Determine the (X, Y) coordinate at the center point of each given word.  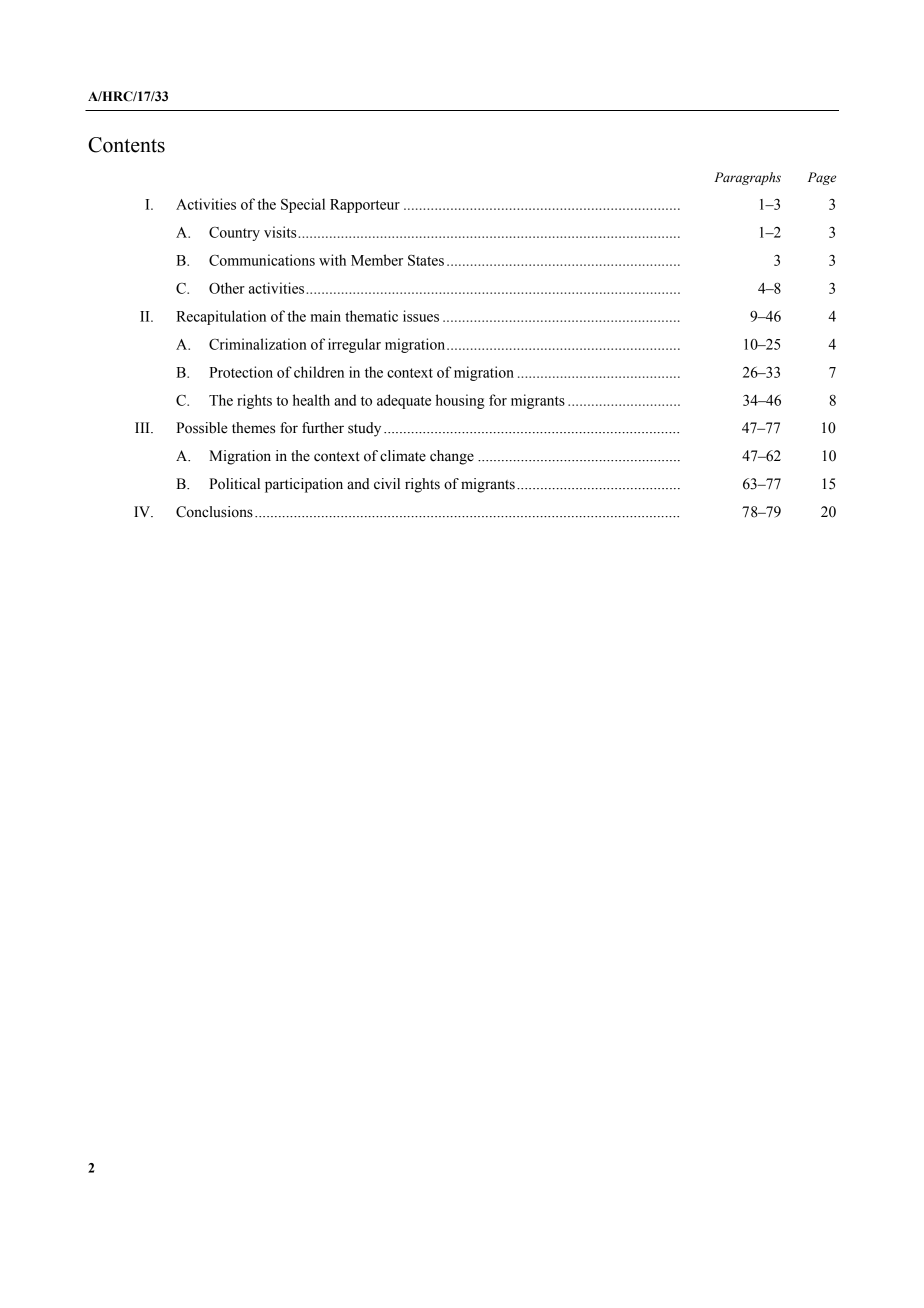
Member (377, 260)
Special (303, 205)
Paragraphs (747, 178)
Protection (241, 372)
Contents (126, 145)
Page (822, 178)
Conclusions (214, 512)
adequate (404, 401)
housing (460, 401)
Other (227, 288)
